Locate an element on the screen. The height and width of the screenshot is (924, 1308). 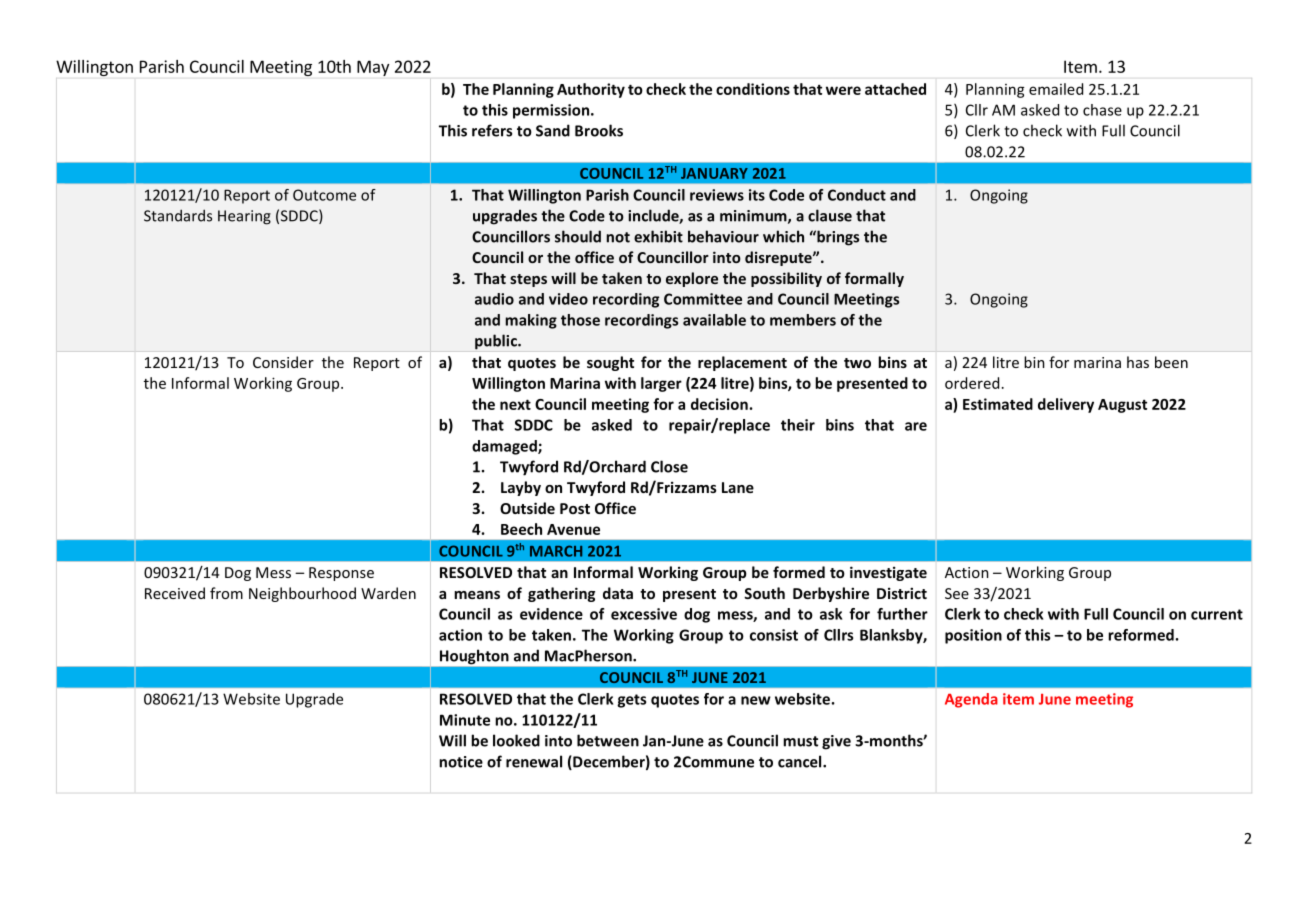
May is located at coordinates (373, 68).
